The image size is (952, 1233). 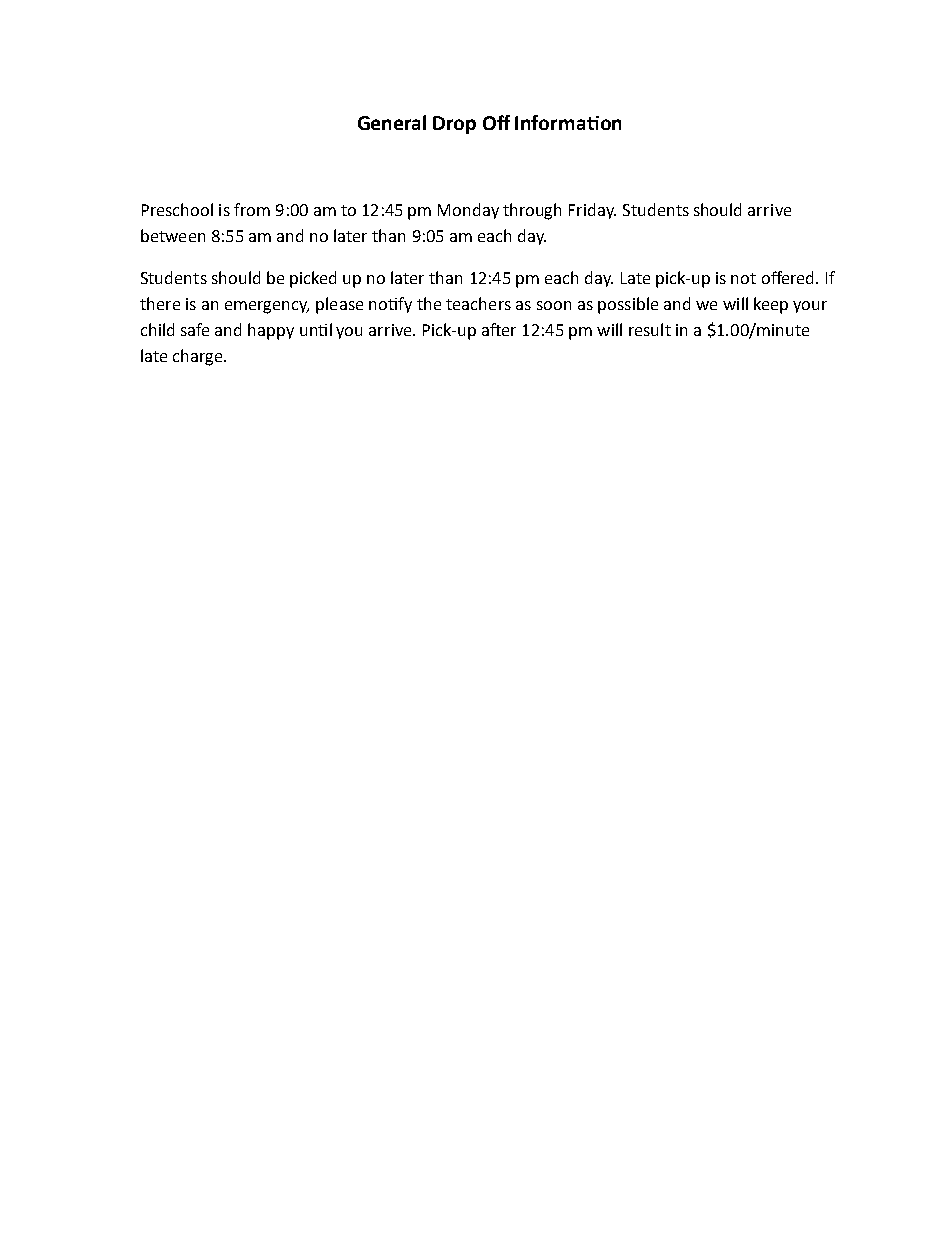 I want to click on result, so click(x=650, y=329).
